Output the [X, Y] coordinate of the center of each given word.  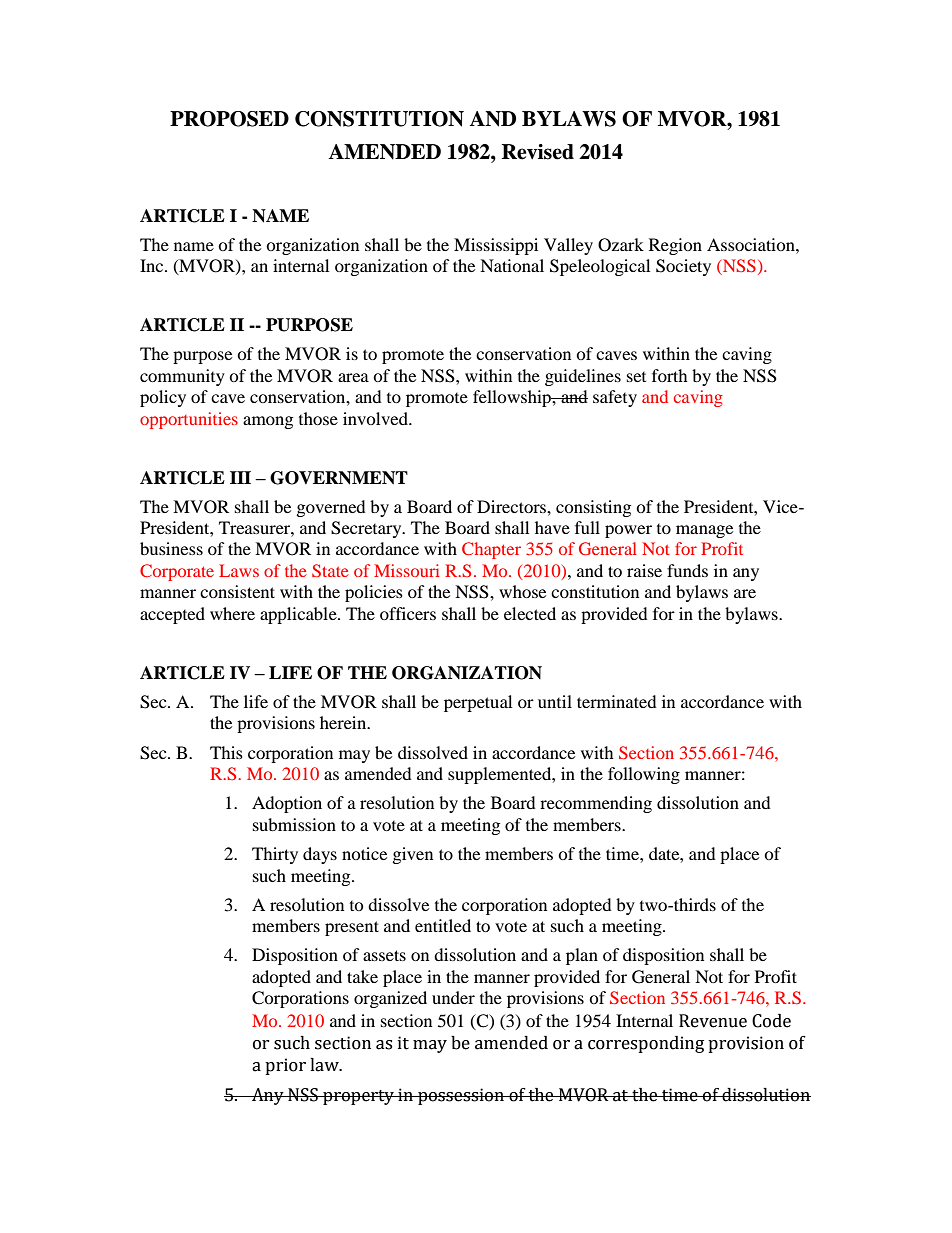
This [226, 752]
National [512, 265]
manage [704, 531]
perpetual [478, 703]
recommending [596, 804]
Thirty [275, 855]
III [240, 477]
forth [670, 375]
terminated [617, 701]
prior [285, 1066]
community [182, 377]
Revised [538, 152]
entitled [443, 925]
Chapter [491, 550]
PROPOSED [229, 119]
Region [675, 246]
